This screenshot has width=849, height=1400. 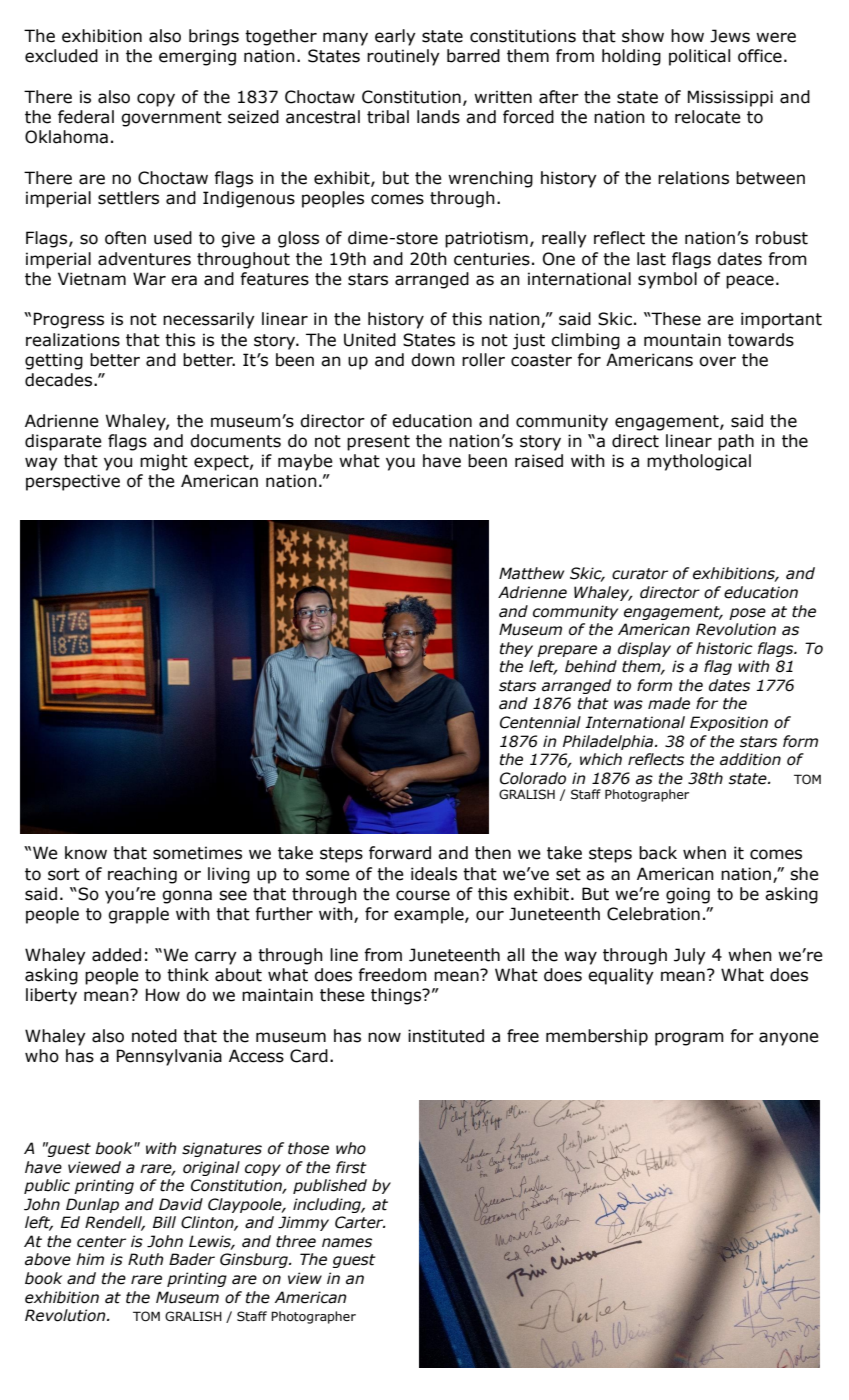 I want to click on mountain, so click(x=682, y=340).
